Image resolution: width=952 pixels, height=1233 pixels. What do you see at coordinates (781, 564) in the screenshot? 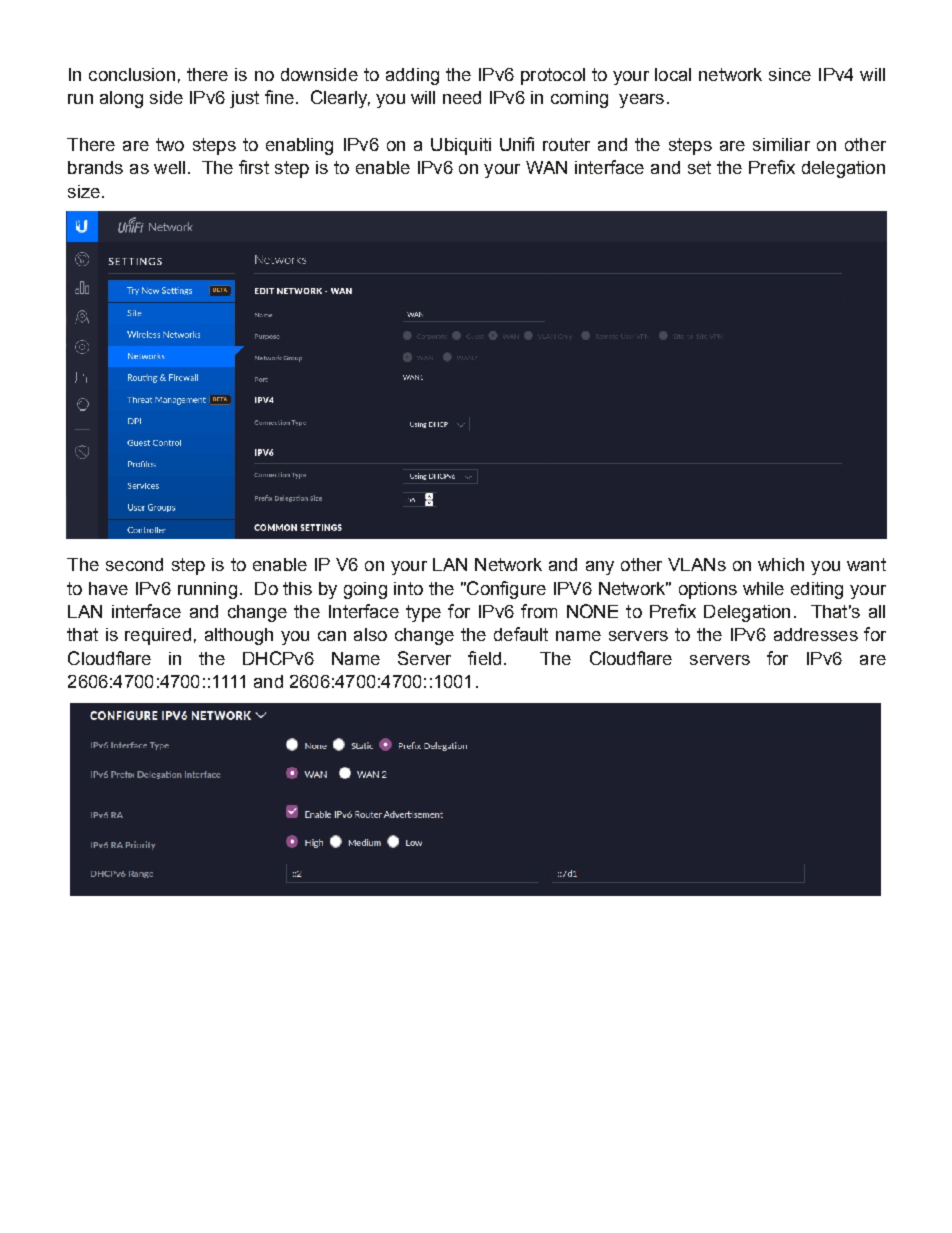
I see `which` at bounding box center [781, 564].
